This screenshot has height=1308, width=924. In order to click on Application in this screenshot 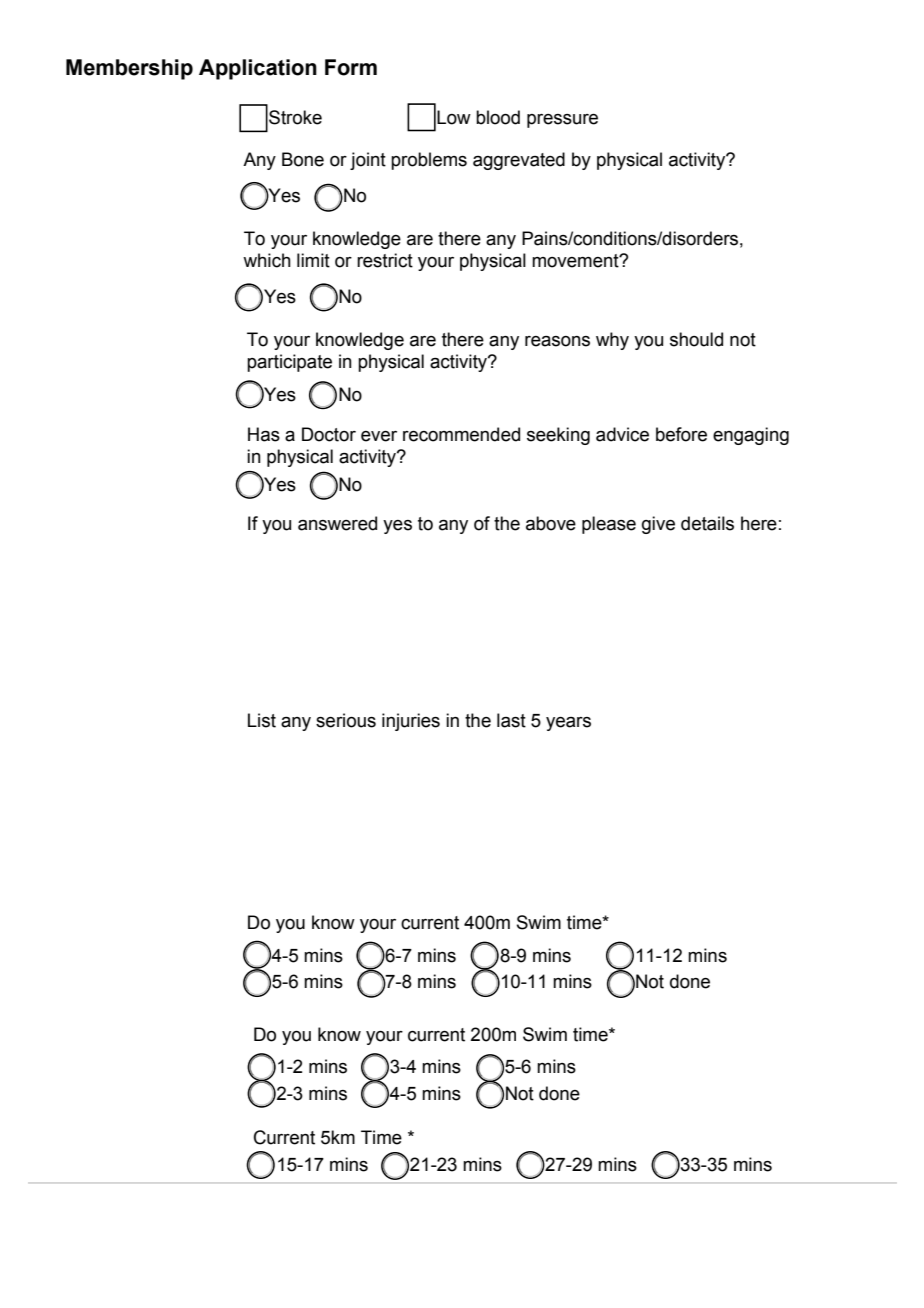, I will do `click(258, 69)`.
